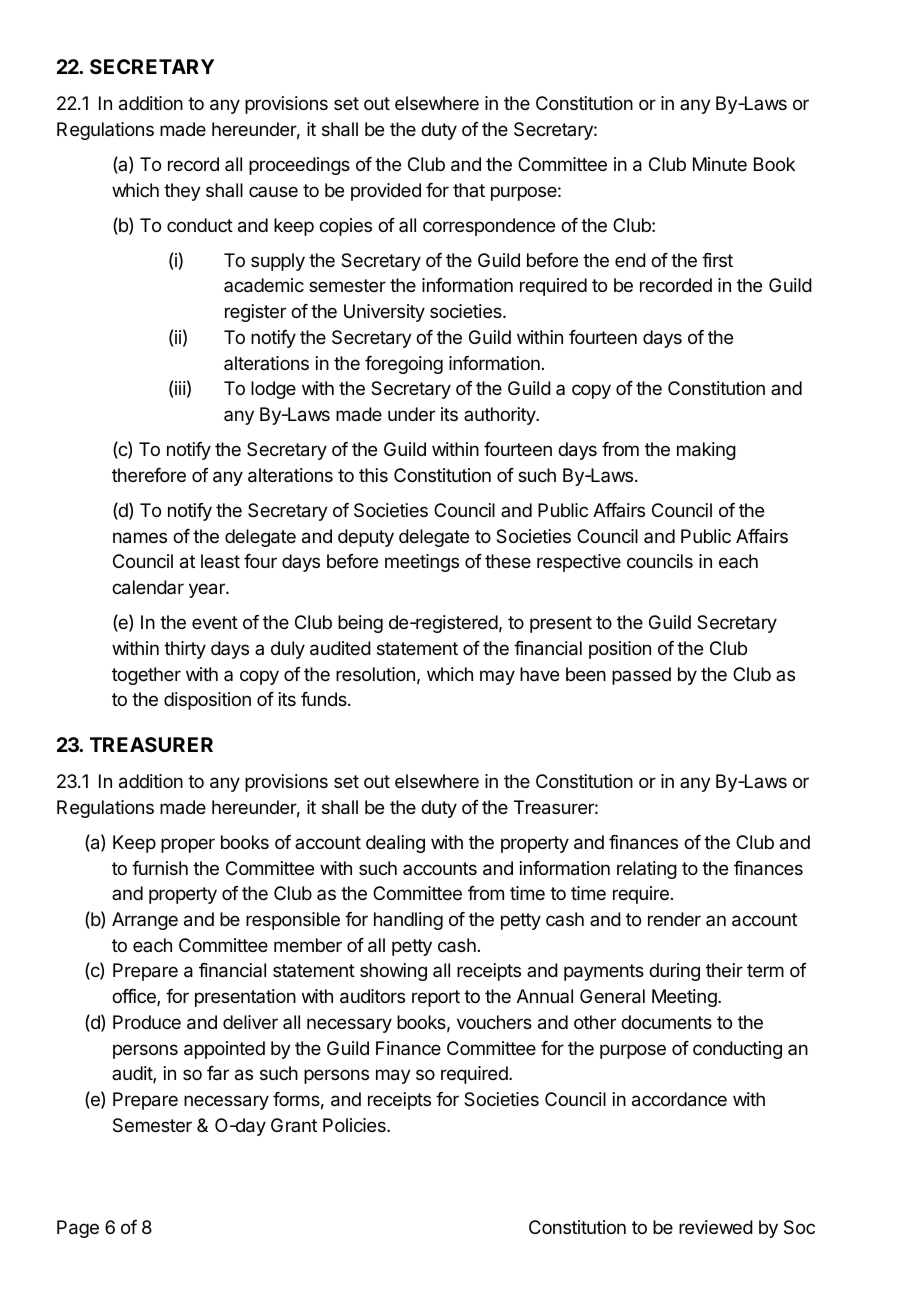 This document has width=924, height=1308. I want to click on they, so click(182, 192).
